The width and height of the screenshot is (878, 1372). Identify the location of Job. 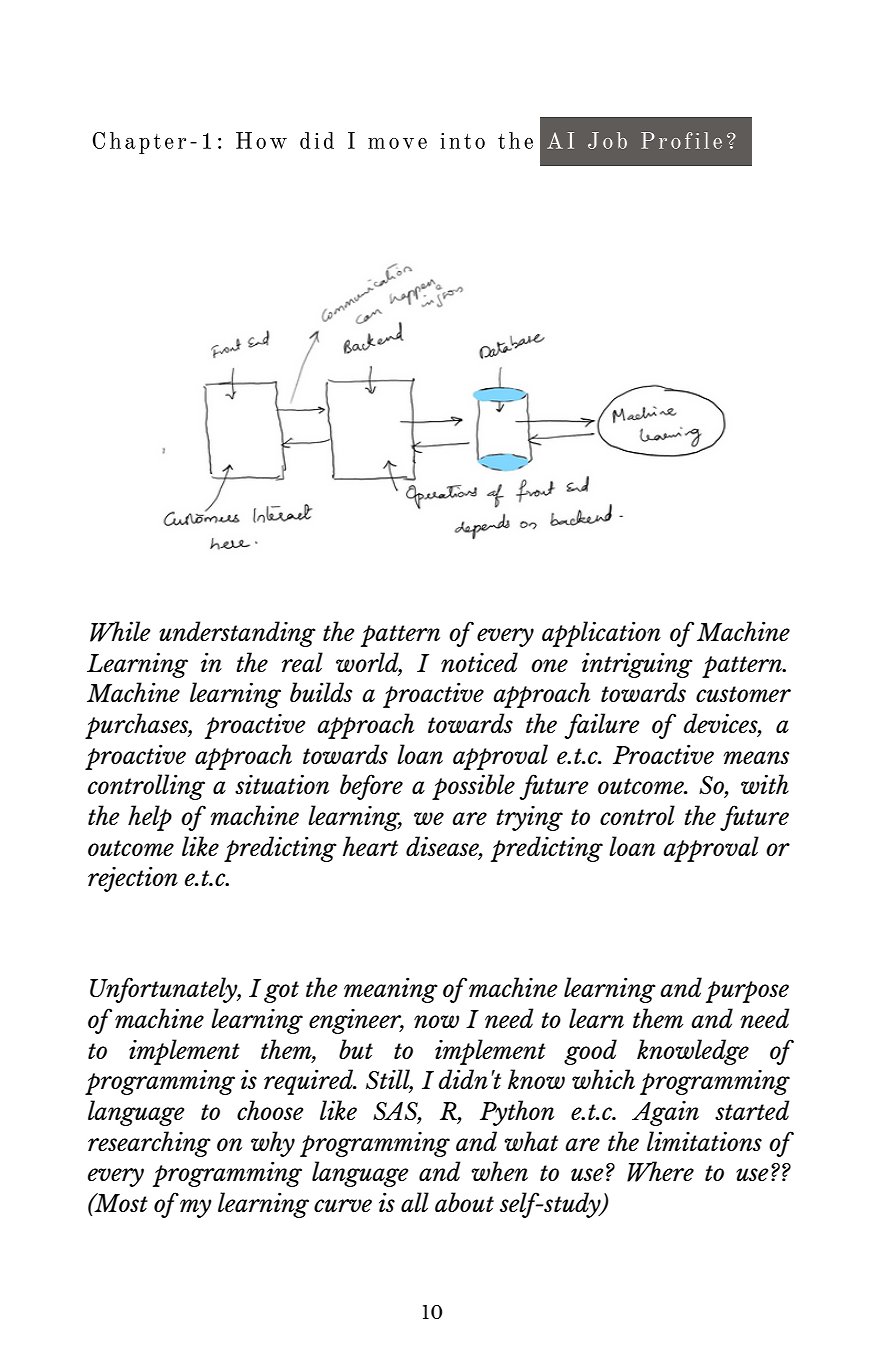
(607, 140).
